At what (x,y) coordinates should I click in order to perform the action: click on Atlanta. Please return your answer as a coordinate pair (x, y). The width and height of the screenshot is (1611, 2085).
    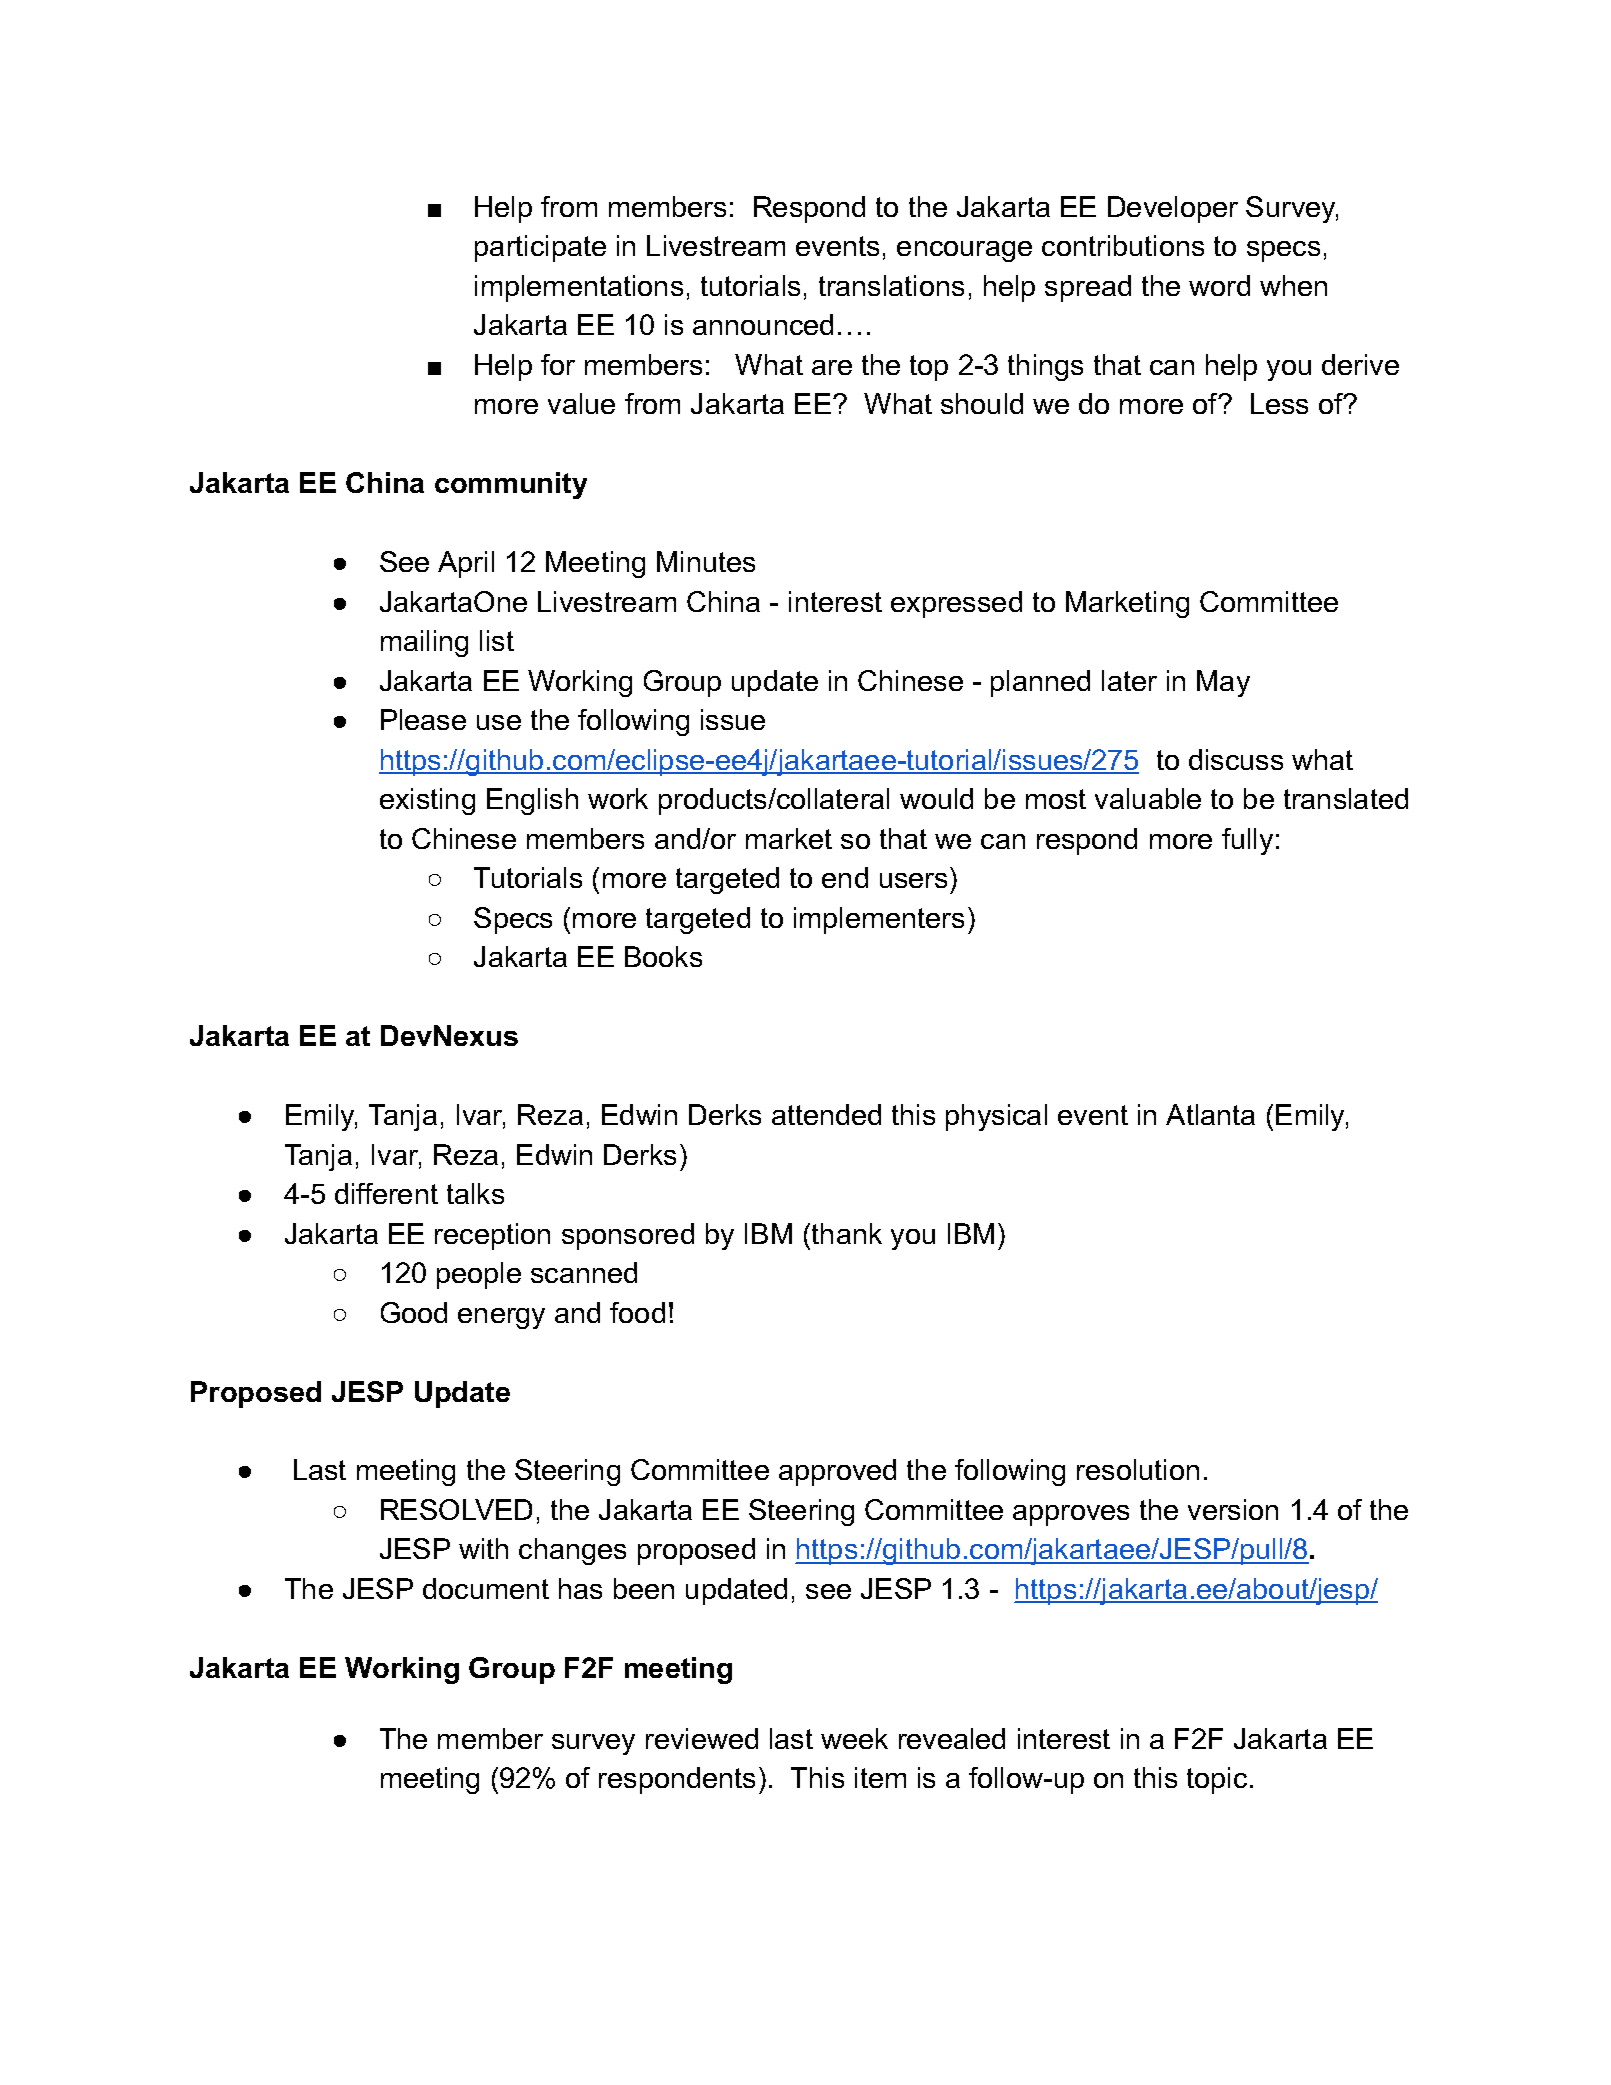
    Looking at the image, I should click on (1210, 1114).
